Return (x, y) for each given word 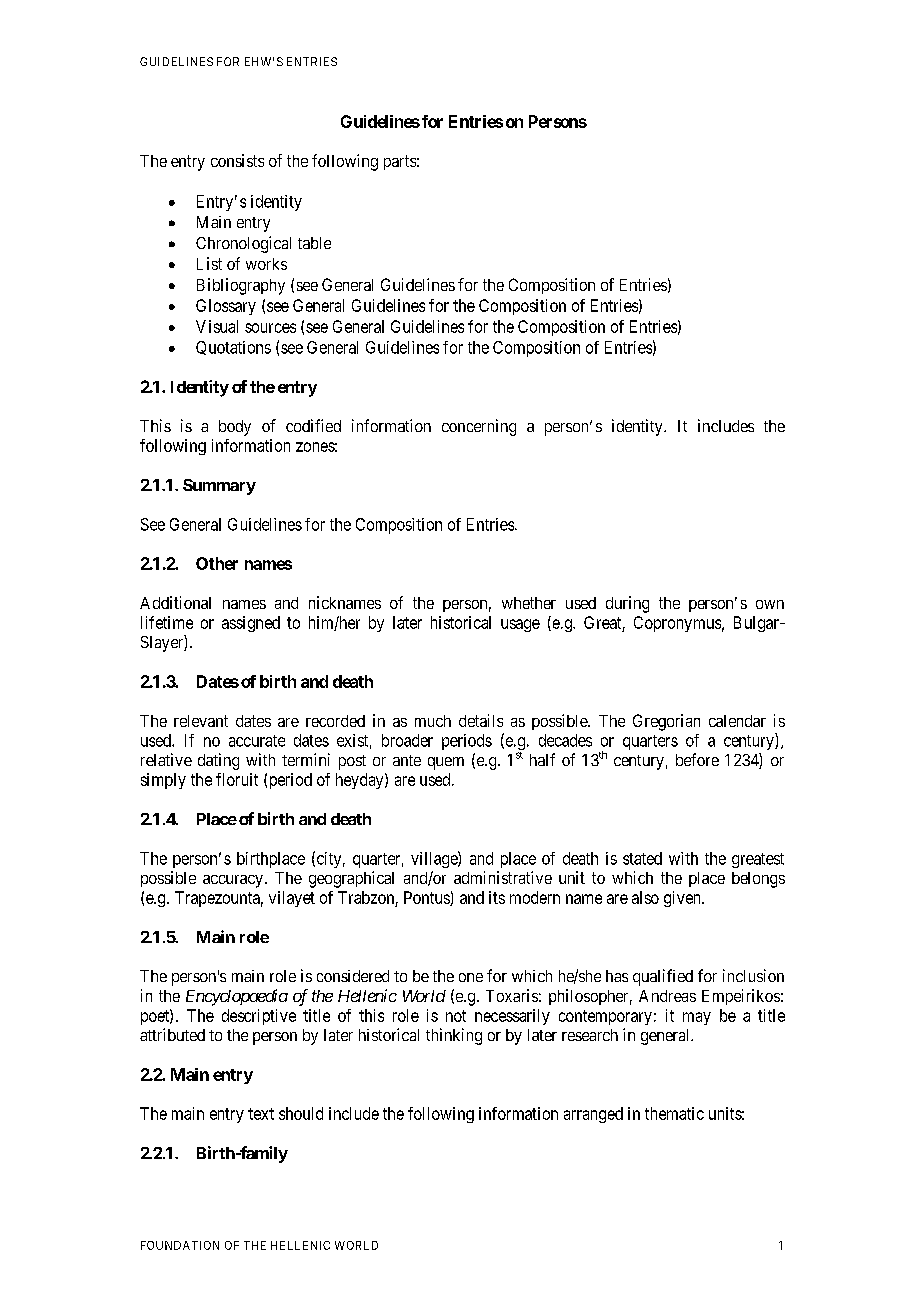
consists (237, 160)
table (314, 243)
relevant (201, 721)
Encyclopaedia (237, 997)
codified (313, 425)
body (235, 428)
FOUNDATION (180, 1245)
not (456, 1016)
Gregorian (666, 722)
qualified (663, 977)
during (627, 604)
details (481, 720)
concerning (479, 427)
